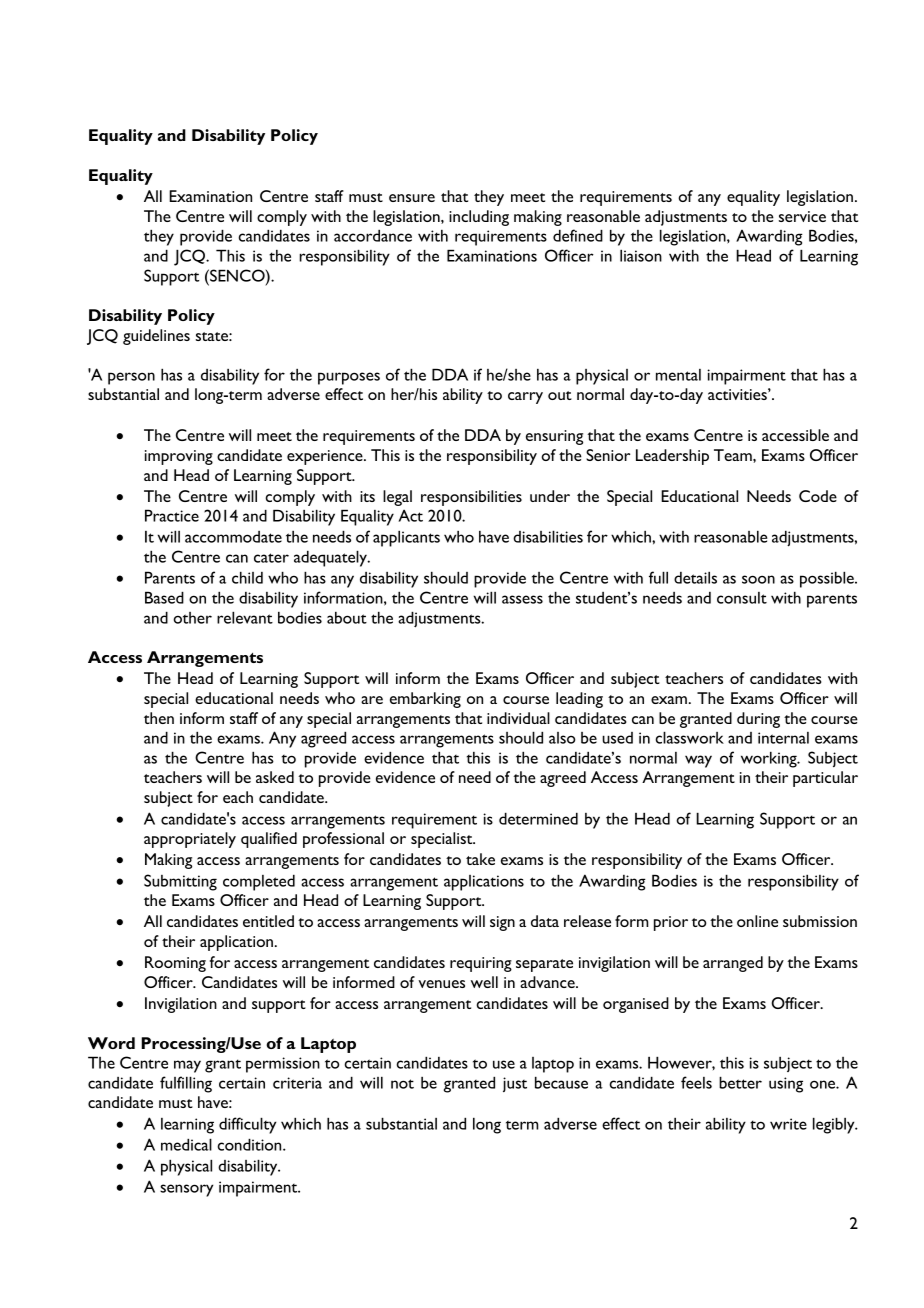 This document has width=924, height=1308. Describe the element at coordinates (802, 216) in the document. I see `service` at that location.
